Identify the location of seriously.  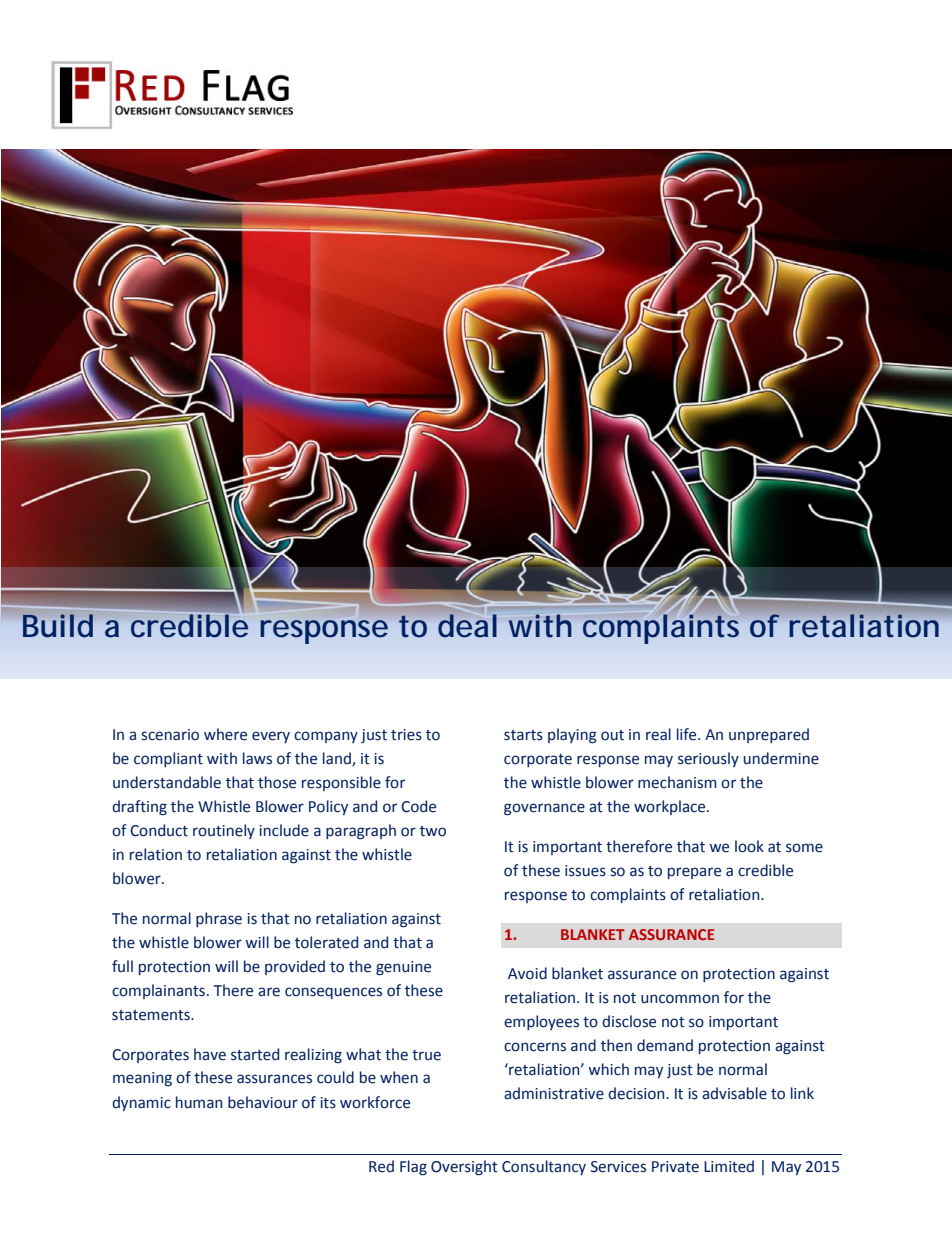
(708, 759).
